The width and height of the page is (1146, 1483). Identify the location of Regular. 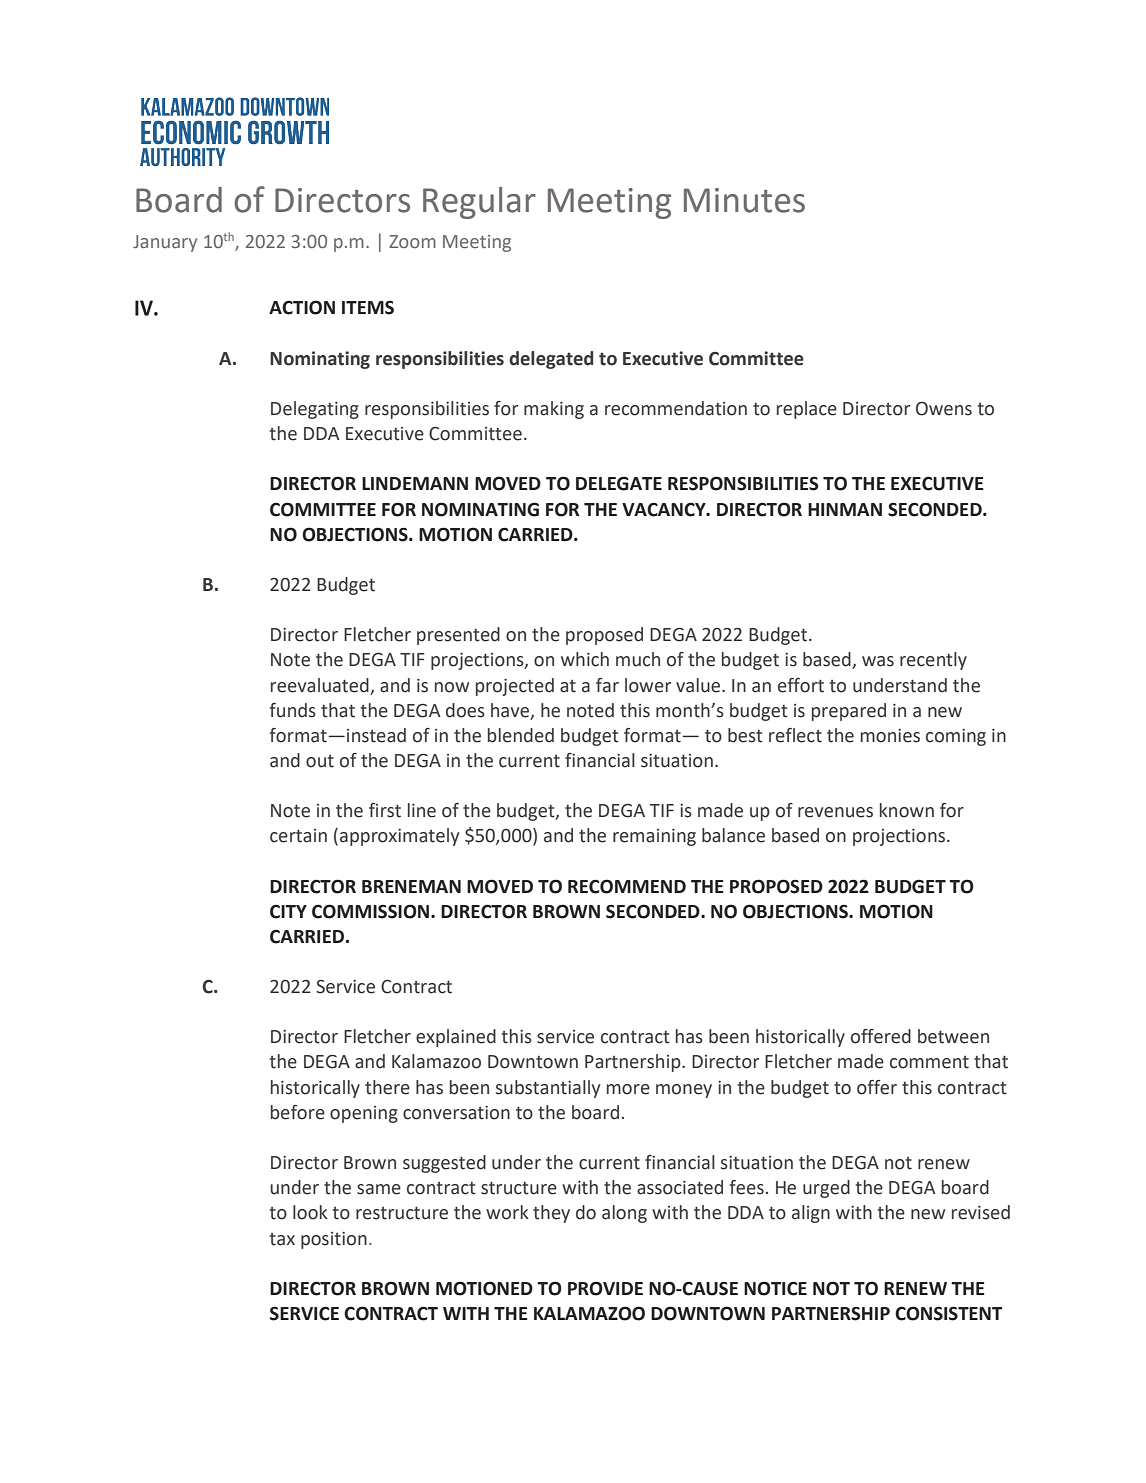
(479, 203).
